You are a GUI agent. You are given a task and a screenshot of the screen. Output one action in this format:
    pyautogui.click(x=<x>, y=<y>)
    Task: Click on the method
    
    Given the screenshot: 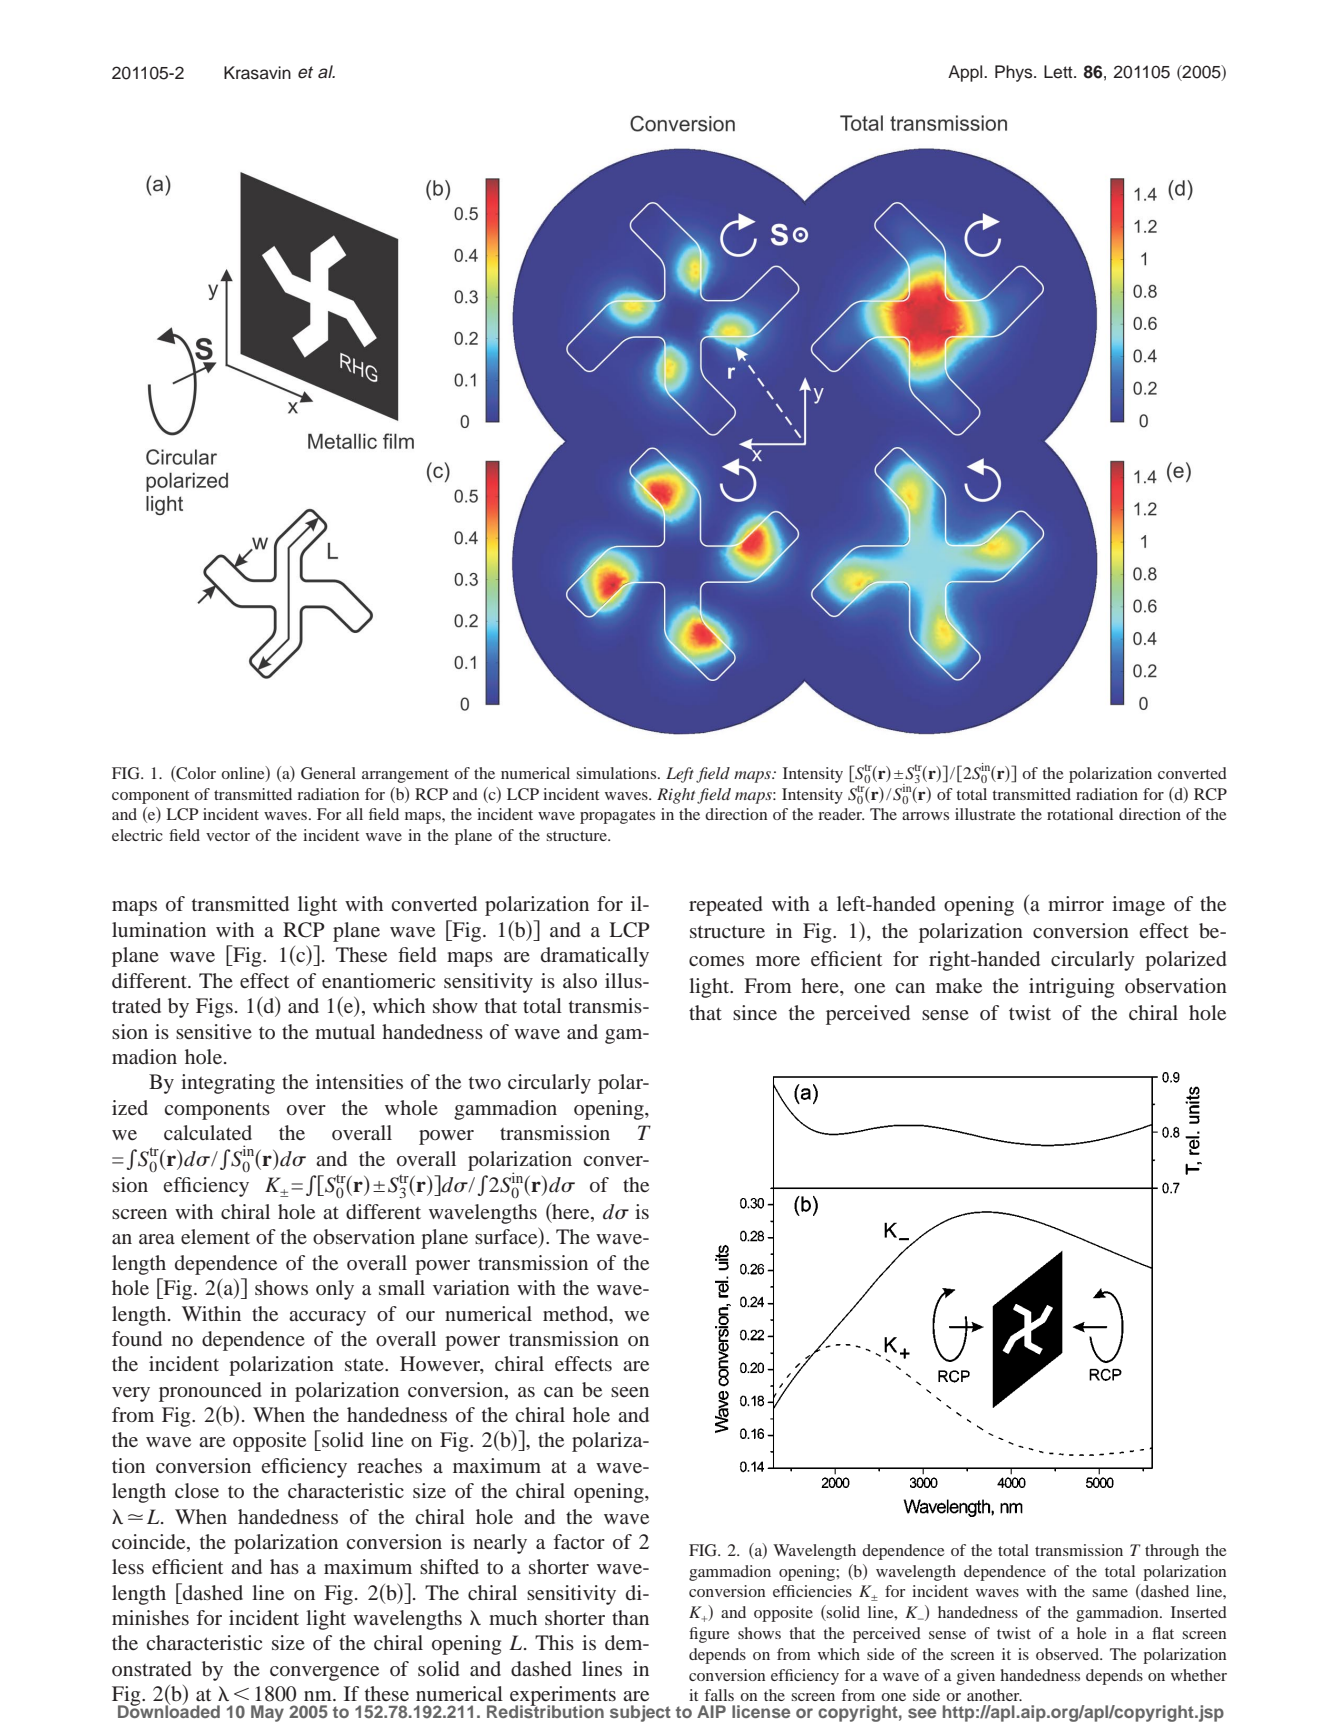 What is the action you would take?
    pyautogui.click(x=577, y=1313)
